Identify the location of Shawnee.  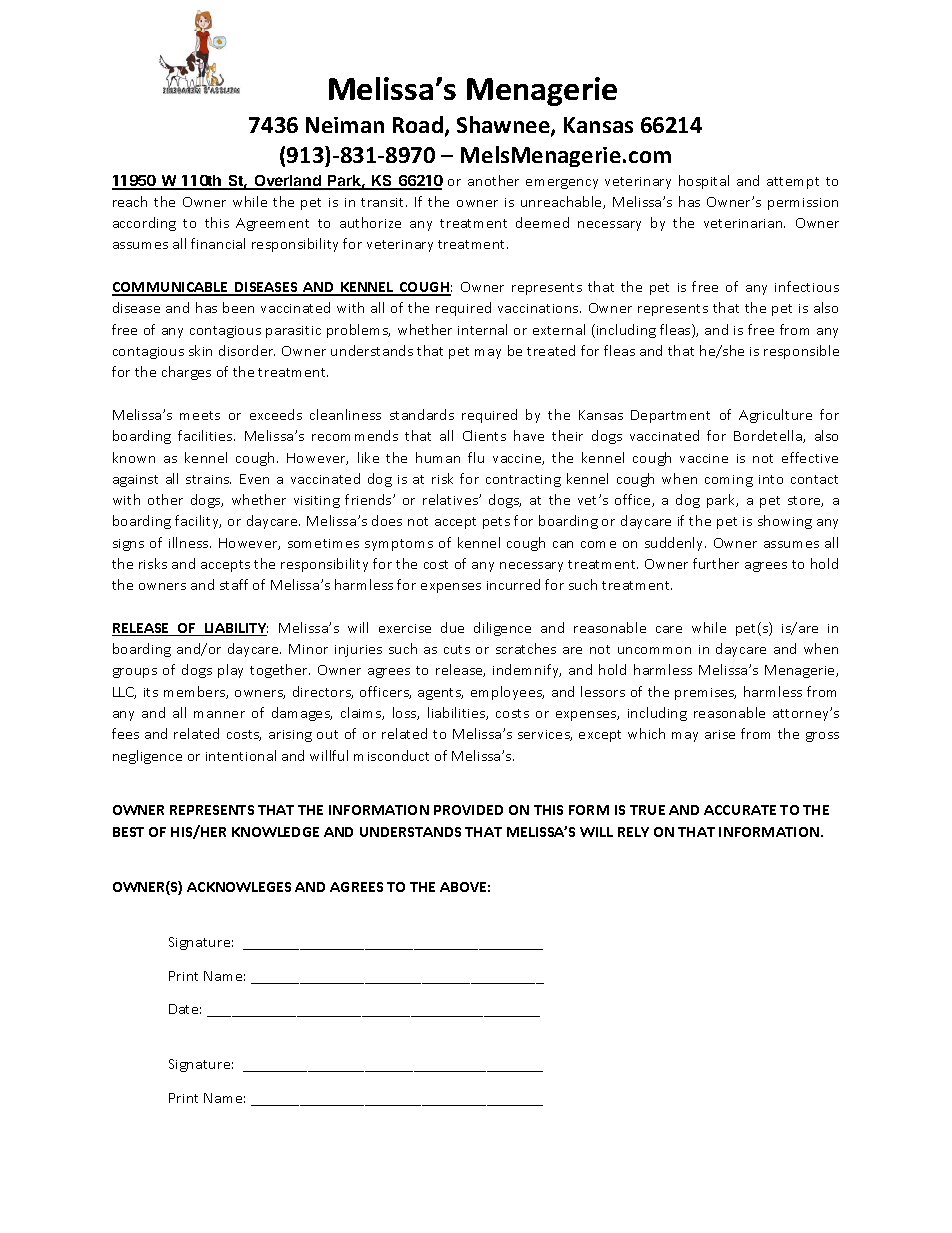
(504, 126).
